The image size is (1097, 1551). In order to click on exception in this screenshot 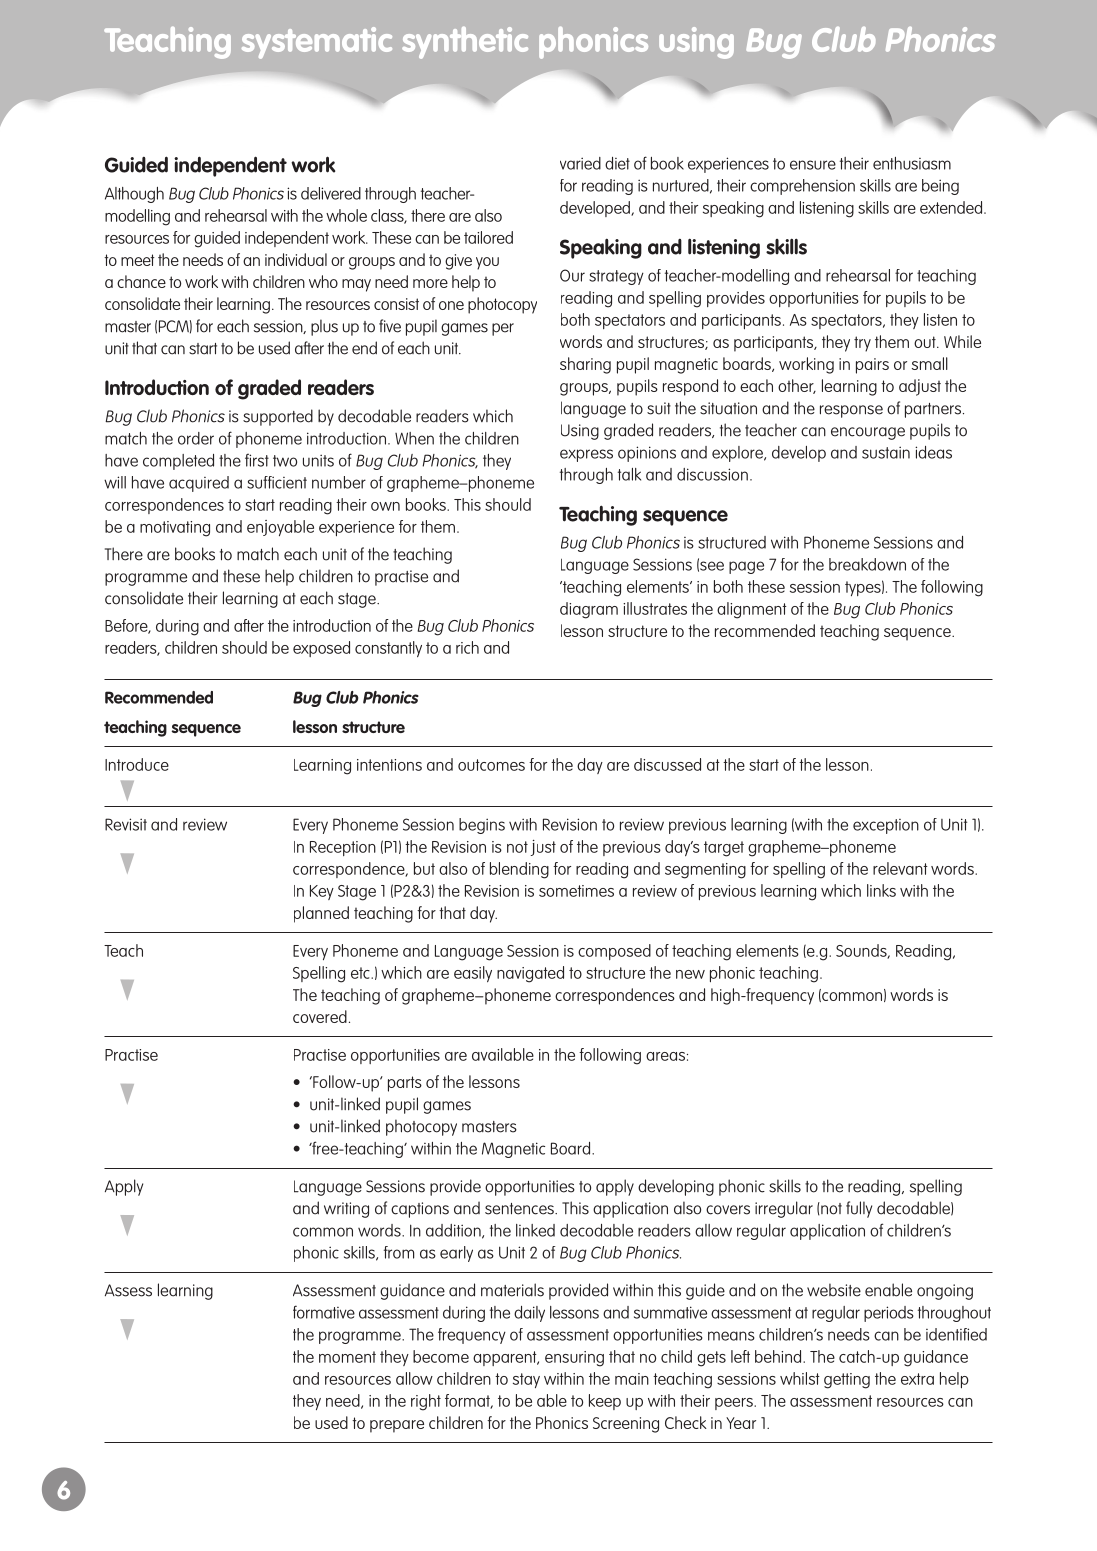, I will do `click(886, 826)`.
